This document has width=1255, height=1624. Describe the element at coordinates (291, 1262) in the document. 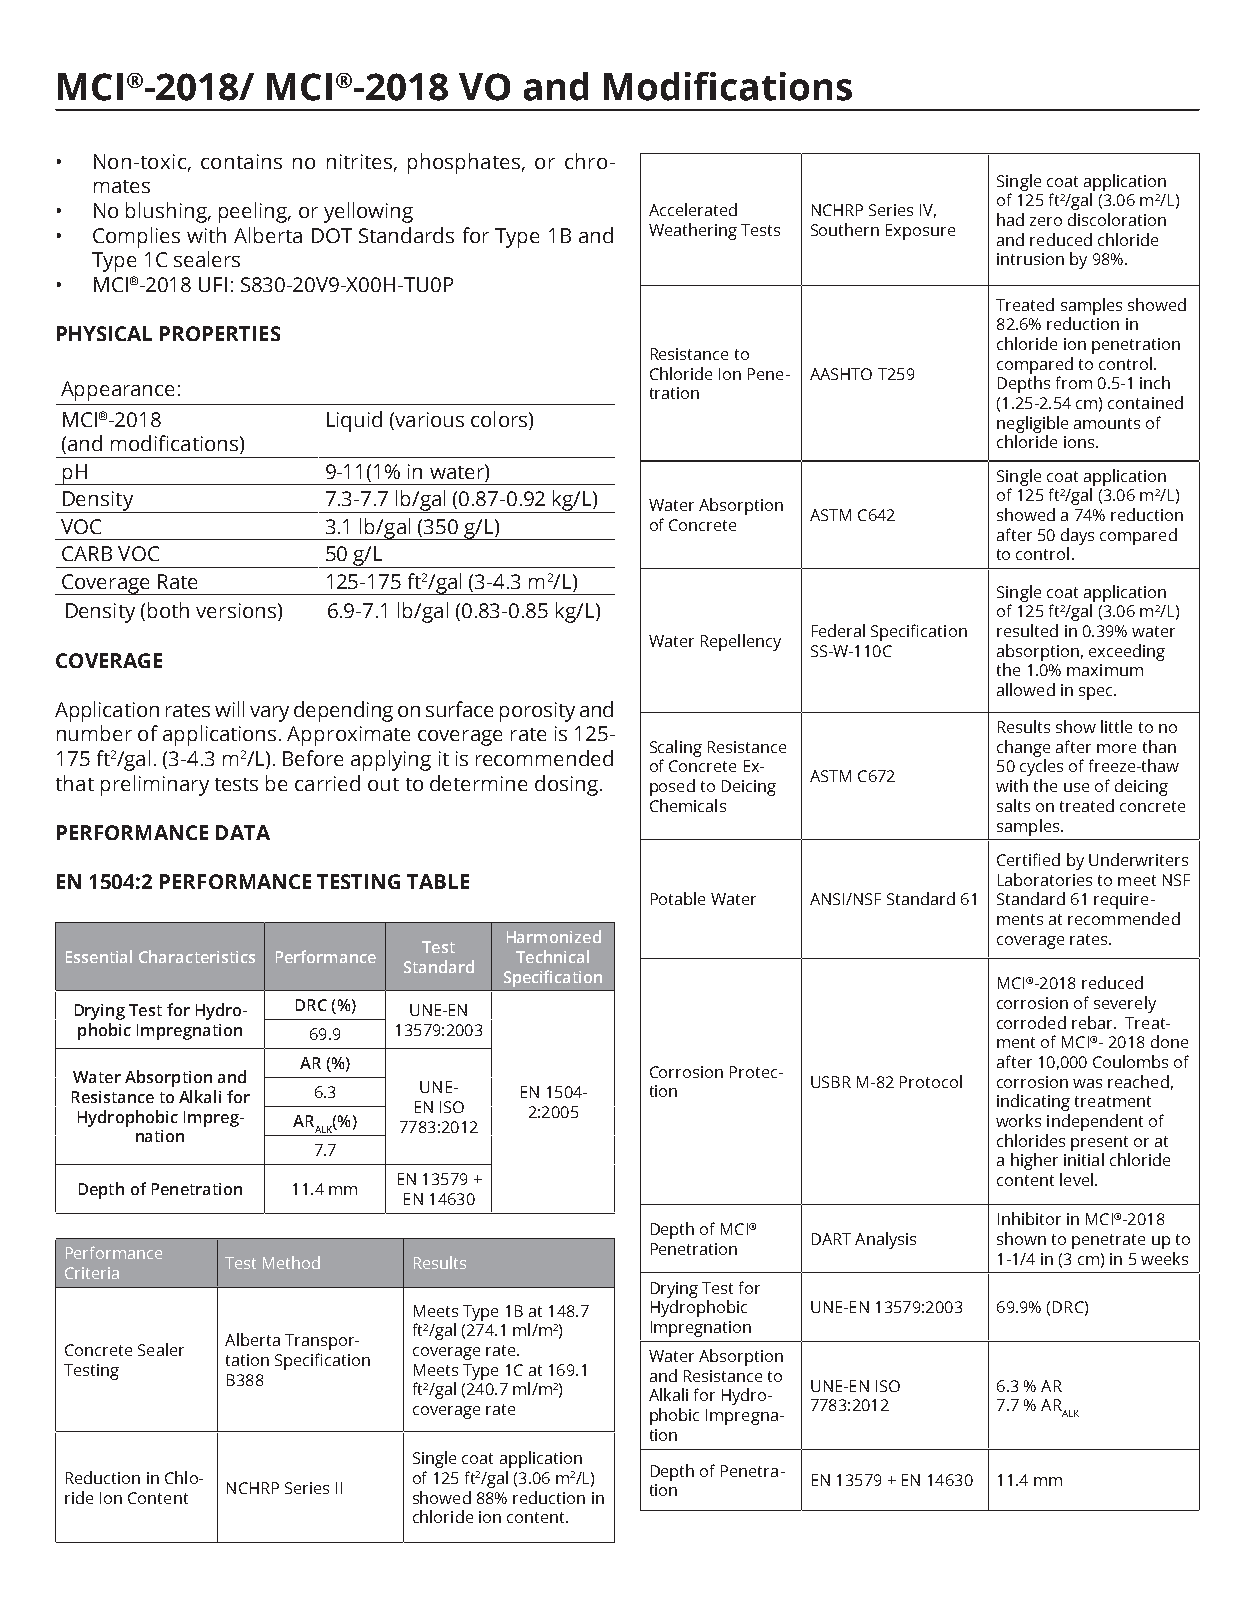

I see `Method` at that location.
